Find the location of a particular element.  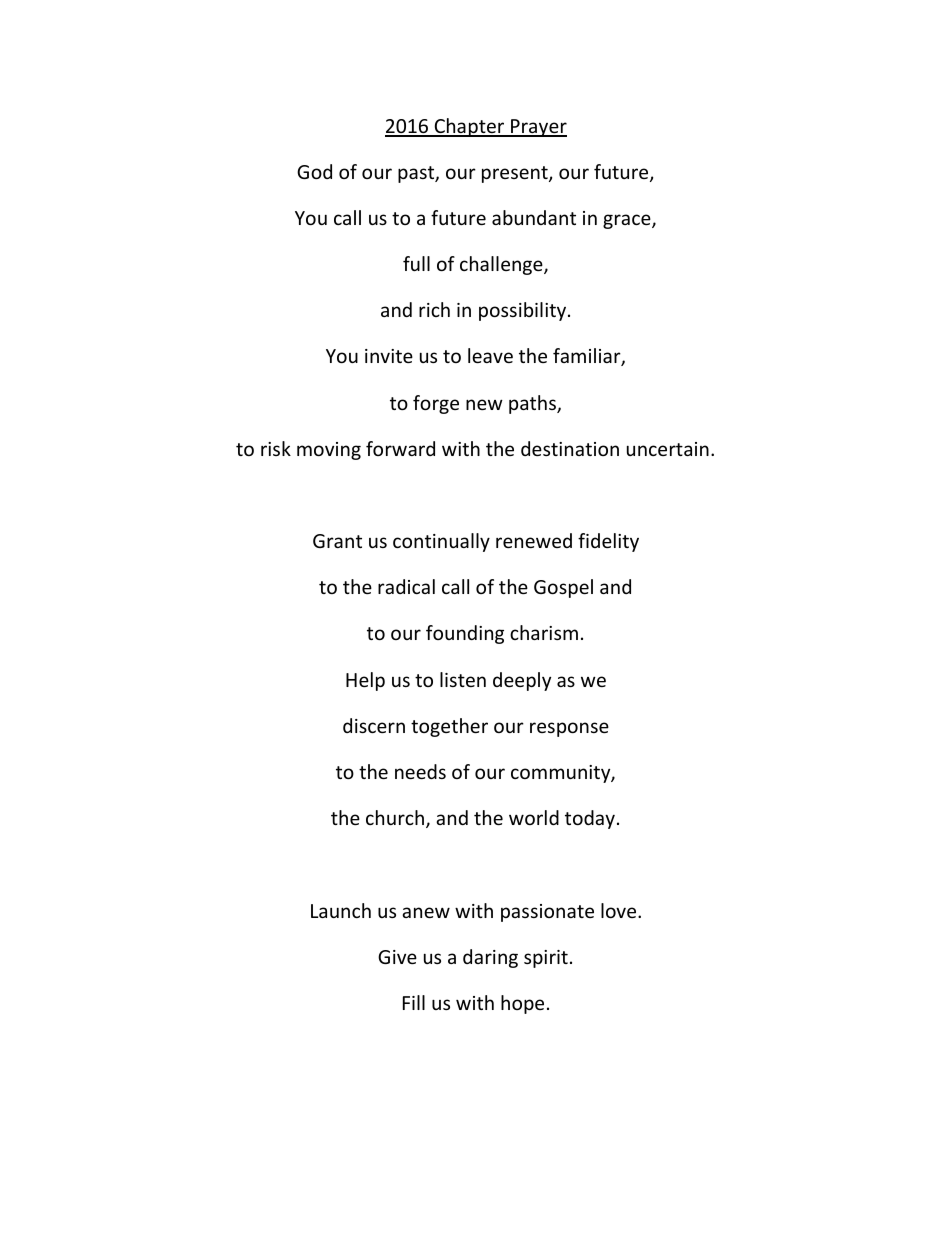

moving is located at coordinates (329, 451).
